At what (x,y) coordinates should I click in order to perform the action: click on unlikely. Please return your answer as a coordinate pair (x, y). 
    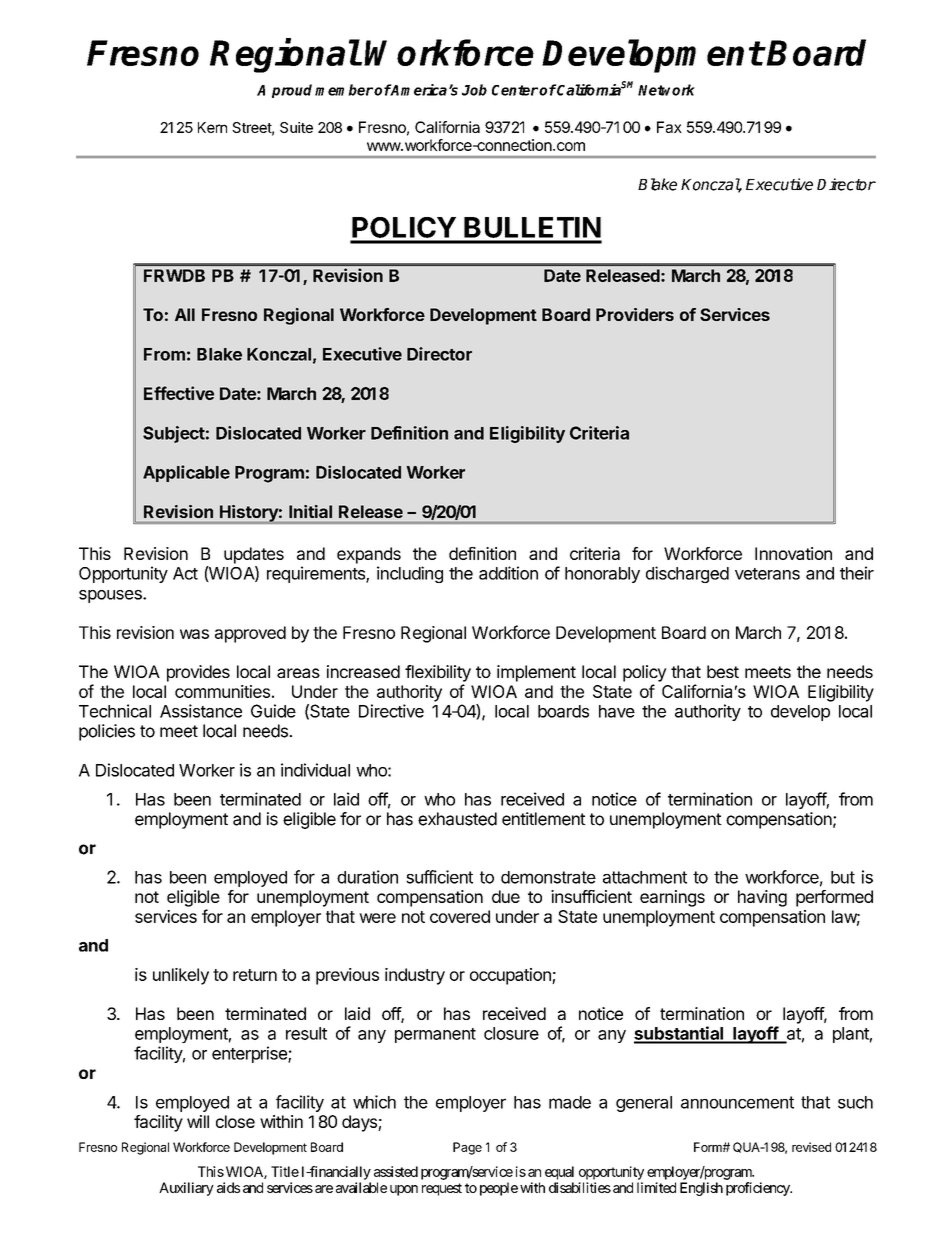
    Looking at the image, I should click on (181, 976).
